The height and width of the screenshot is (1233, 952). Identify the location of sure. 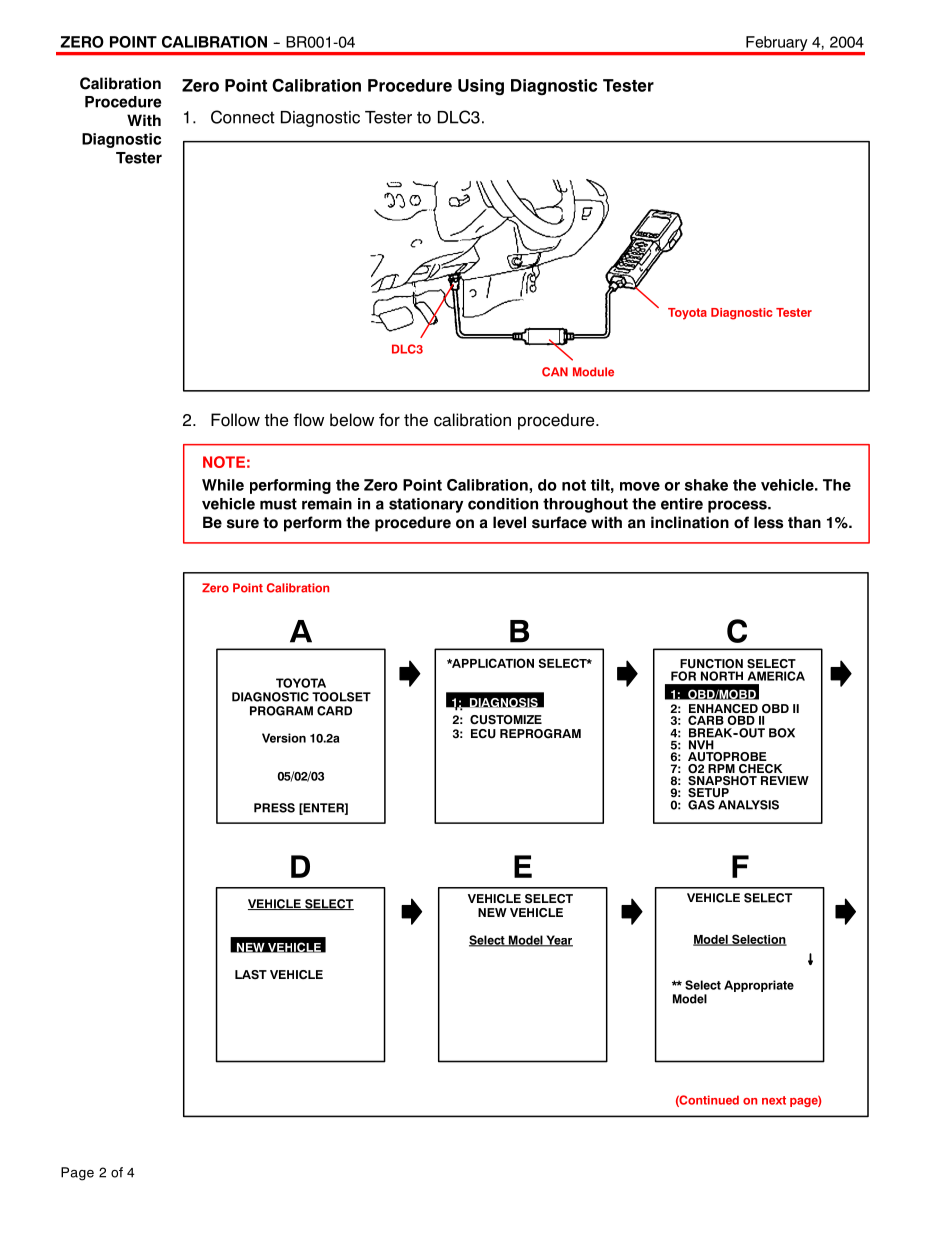
(243, 524).
